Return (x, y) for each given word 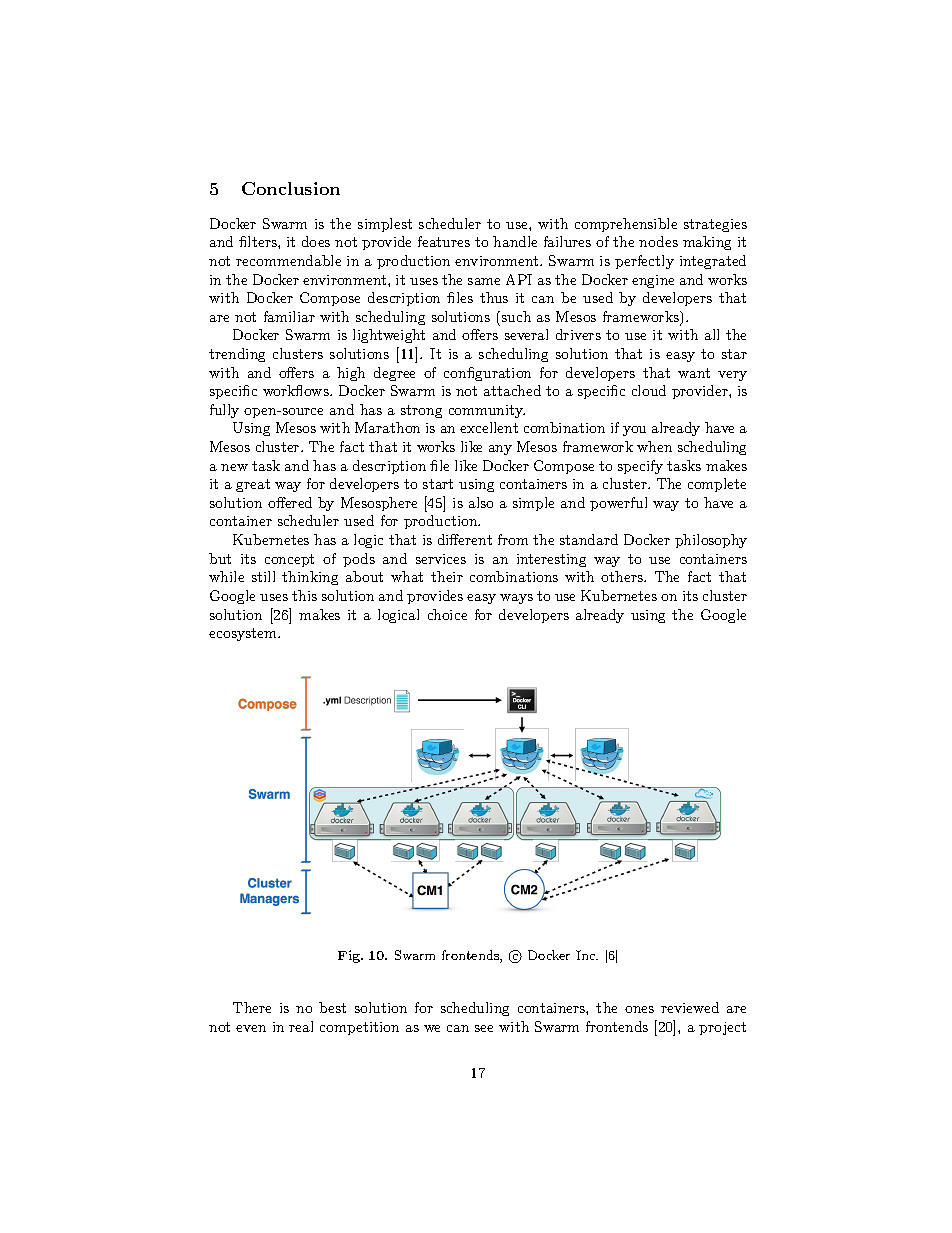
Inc (587, 955)
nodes (658, 241)
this (304, 595)
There (252, 1007)
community (487, 411)
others (623, 576)
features (444, 241)
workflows (297, 390)
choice (447, 614)
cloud (649, 390)
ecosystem (244, 634)
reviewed (690, 1007)
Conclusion (291, 188)
